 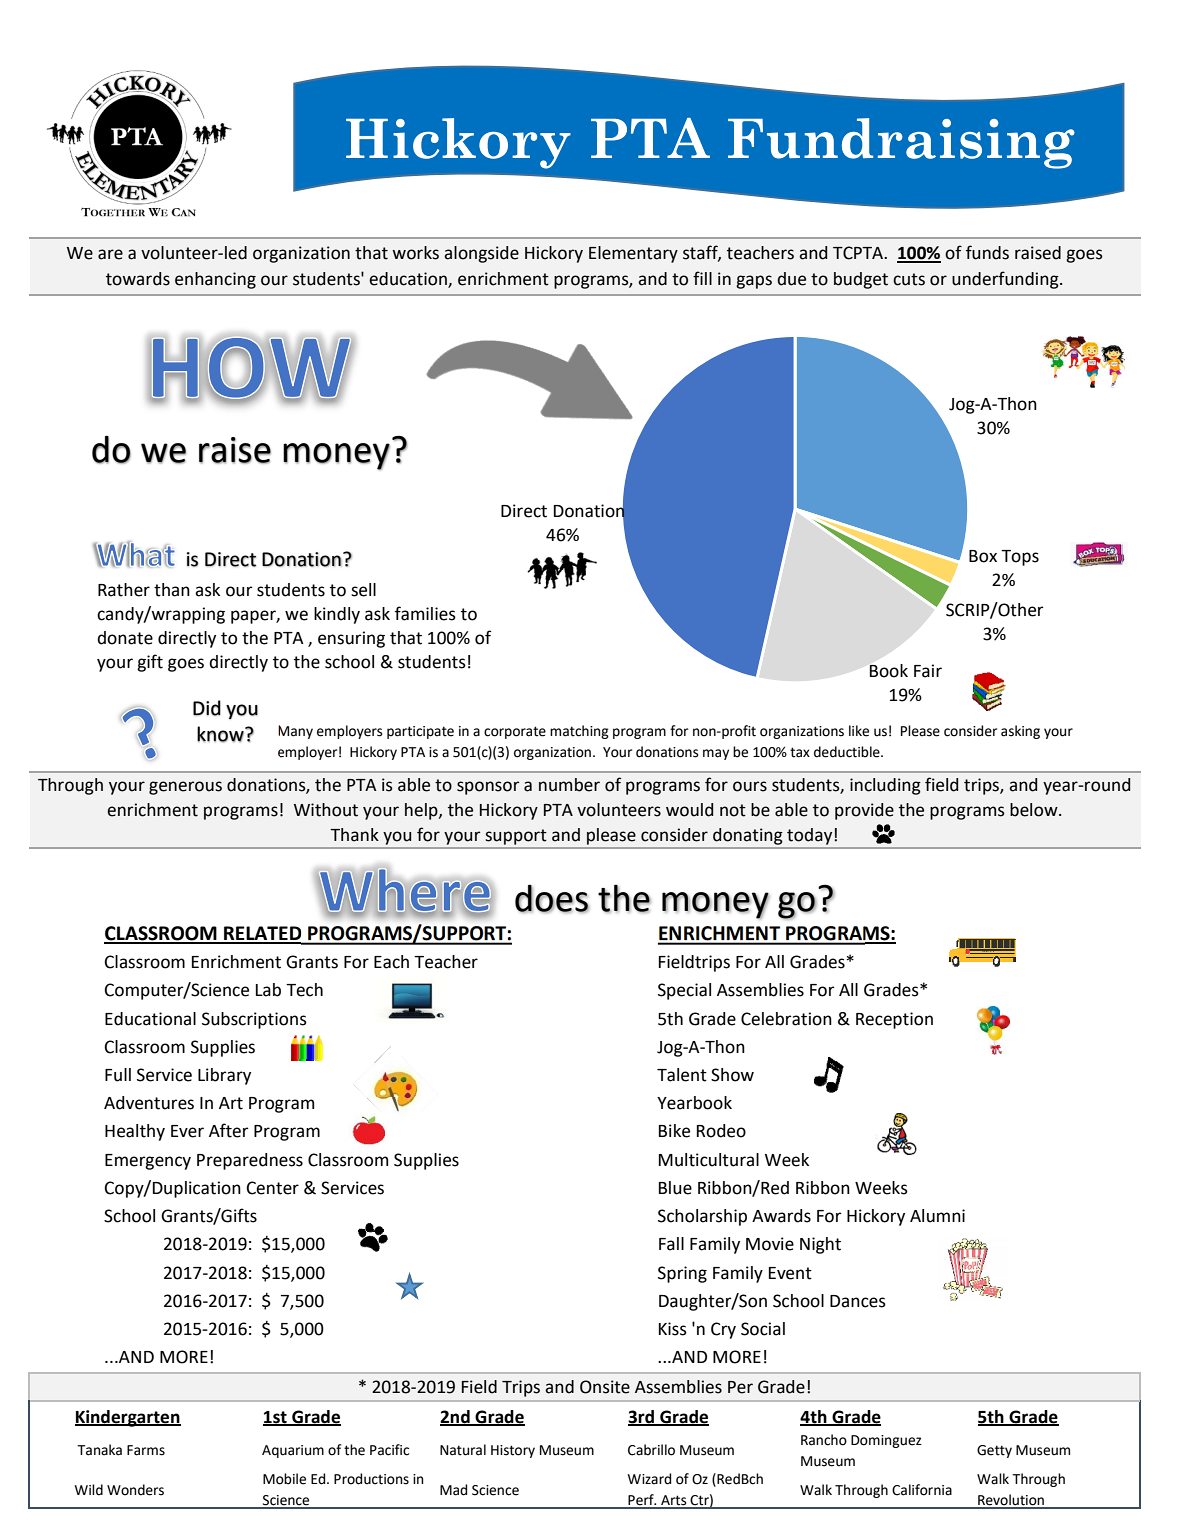 I want to click on provide, so click(x=864, y=811).
